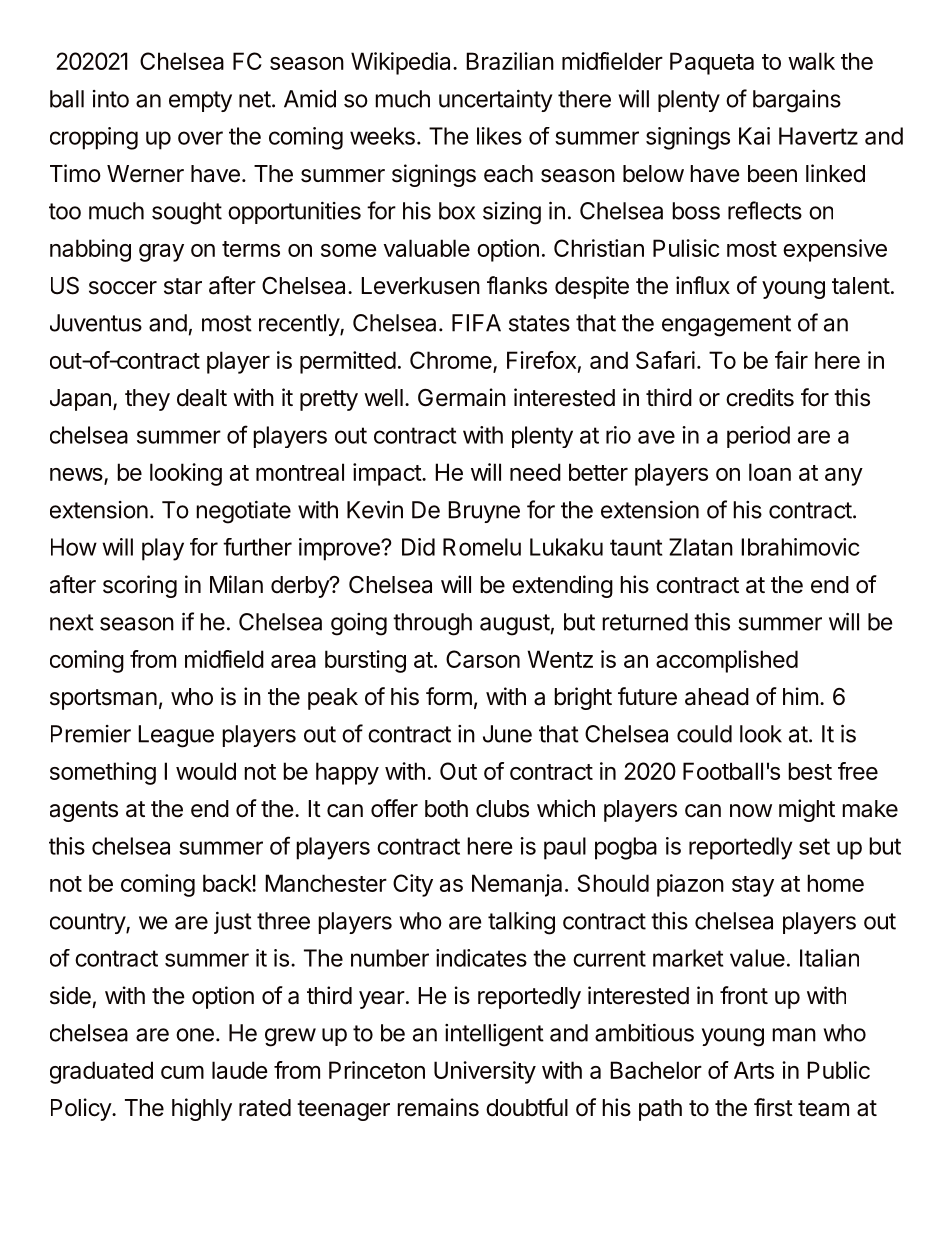 This document has height=1233, width=952. What do you see at coordinates (797, 101) in the document?
I see `bargains` at bounding box center [797, 101].
